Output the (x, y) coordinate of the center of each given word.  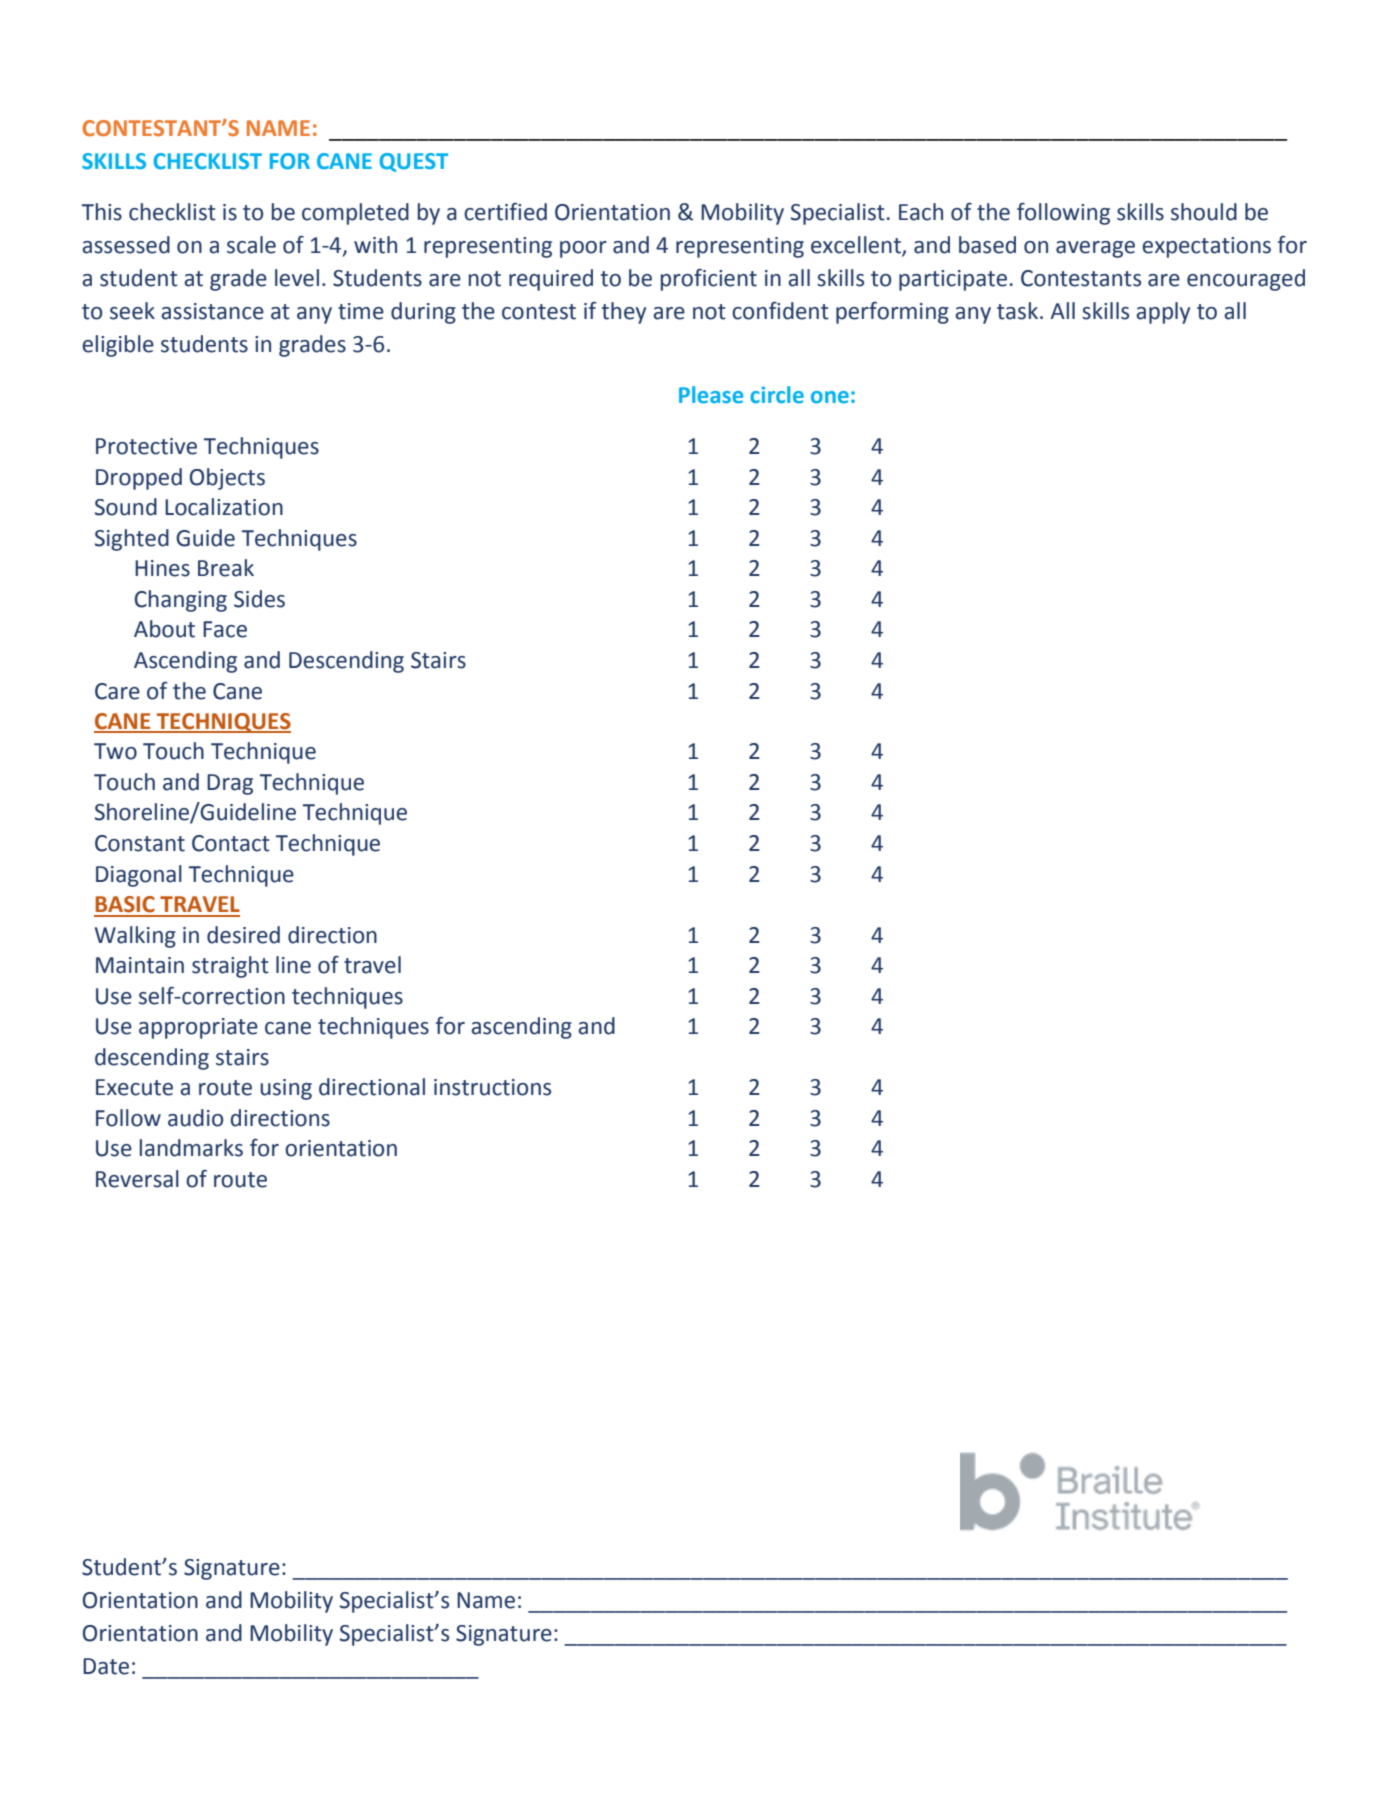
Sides (259, 599)
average (1095, 249)
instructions (492, 1087)
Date (106, 1666)
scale (251, 245)
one (830, 397)
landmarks (191, 1148)
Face (225, 629)
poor (583, 249)
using (286, 1089)
